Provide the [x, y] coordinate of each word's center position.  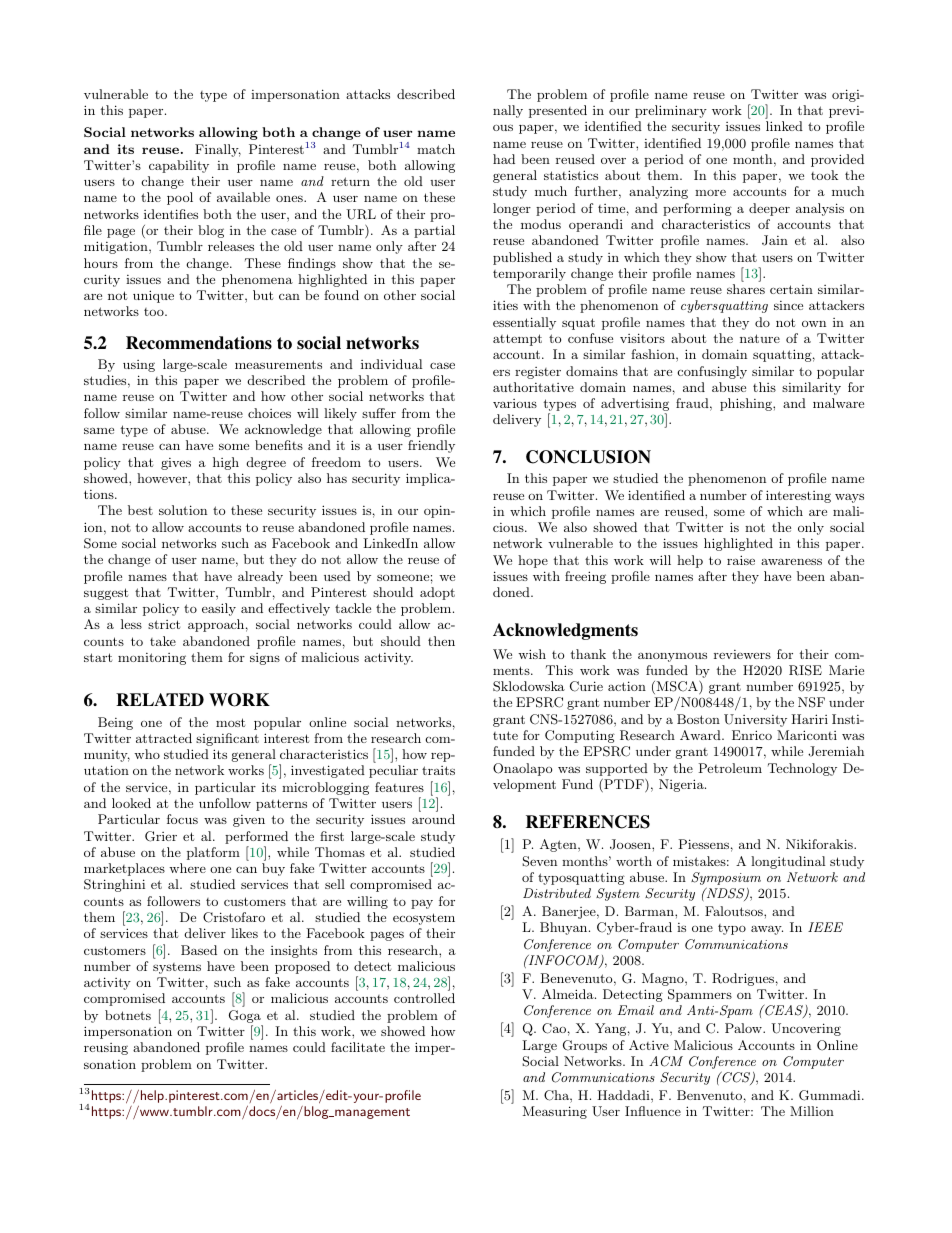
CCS [736, 1078]
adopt [437, 593]
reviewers [742, 654]
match [436, 149]
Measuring [555, 1112]
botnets [128, 1015]
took [824, 175]
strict [164, 624]
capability [179, 166]
